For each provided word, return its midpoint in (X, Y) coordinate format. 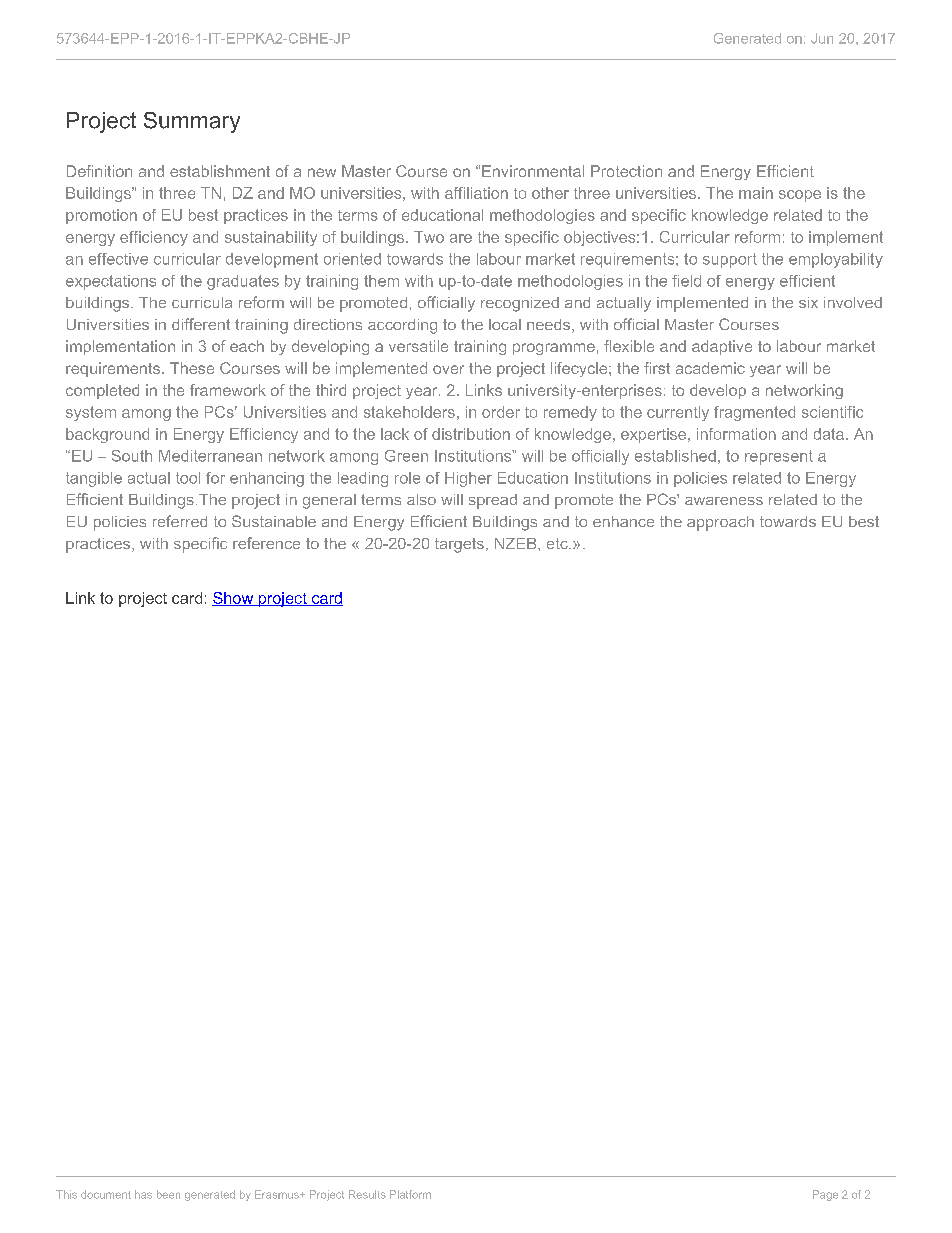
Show (234, 599)
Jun (822, 38)
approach (720, 523)
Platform (410, 1194)
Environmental (533, 171)
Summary (192, 122)
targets (459, 545)
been (168, 1194)
